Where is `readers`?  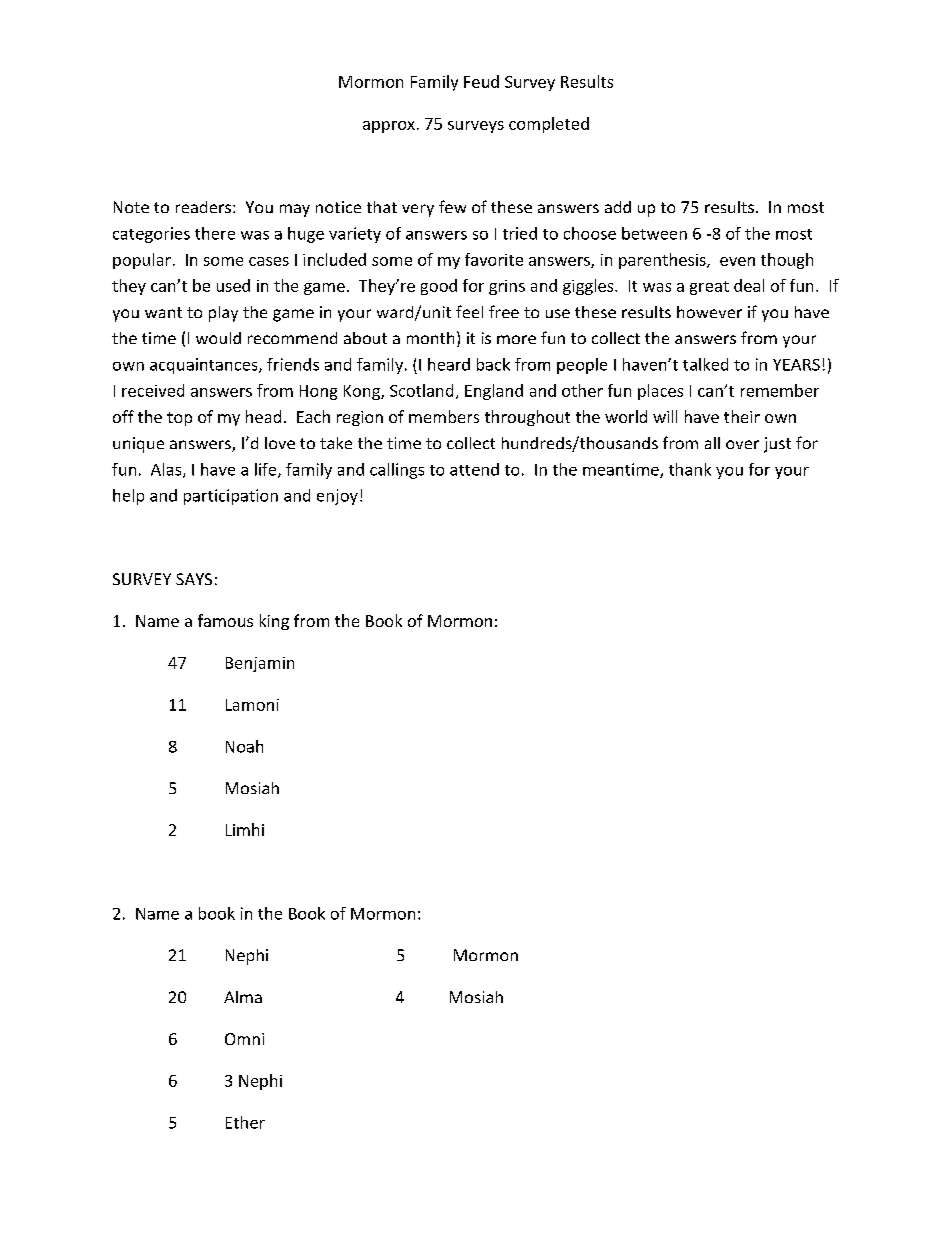 readers is located at coordinates (205, 207).
